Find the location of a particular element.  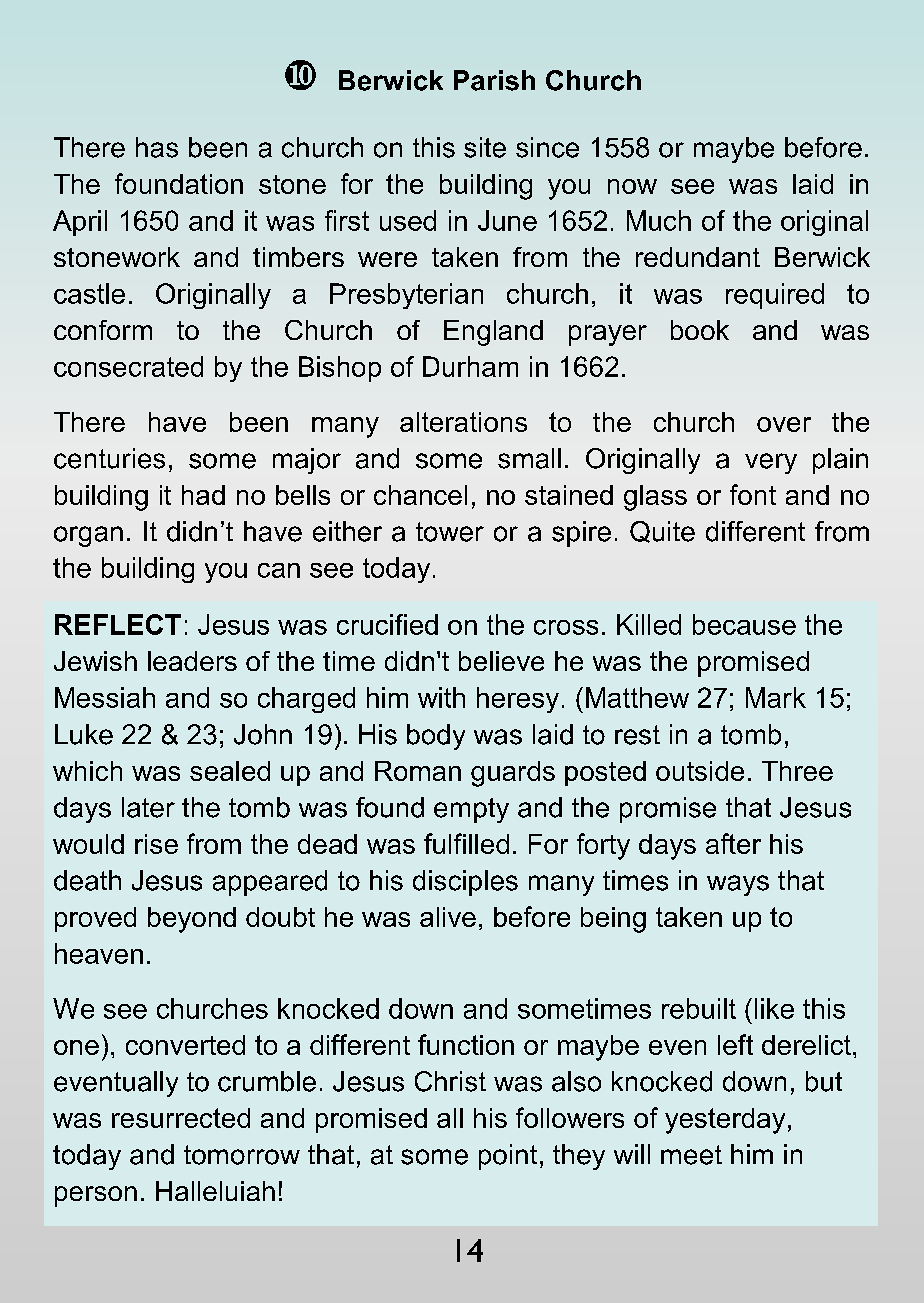

empty is located at coordinates (471, 810).
